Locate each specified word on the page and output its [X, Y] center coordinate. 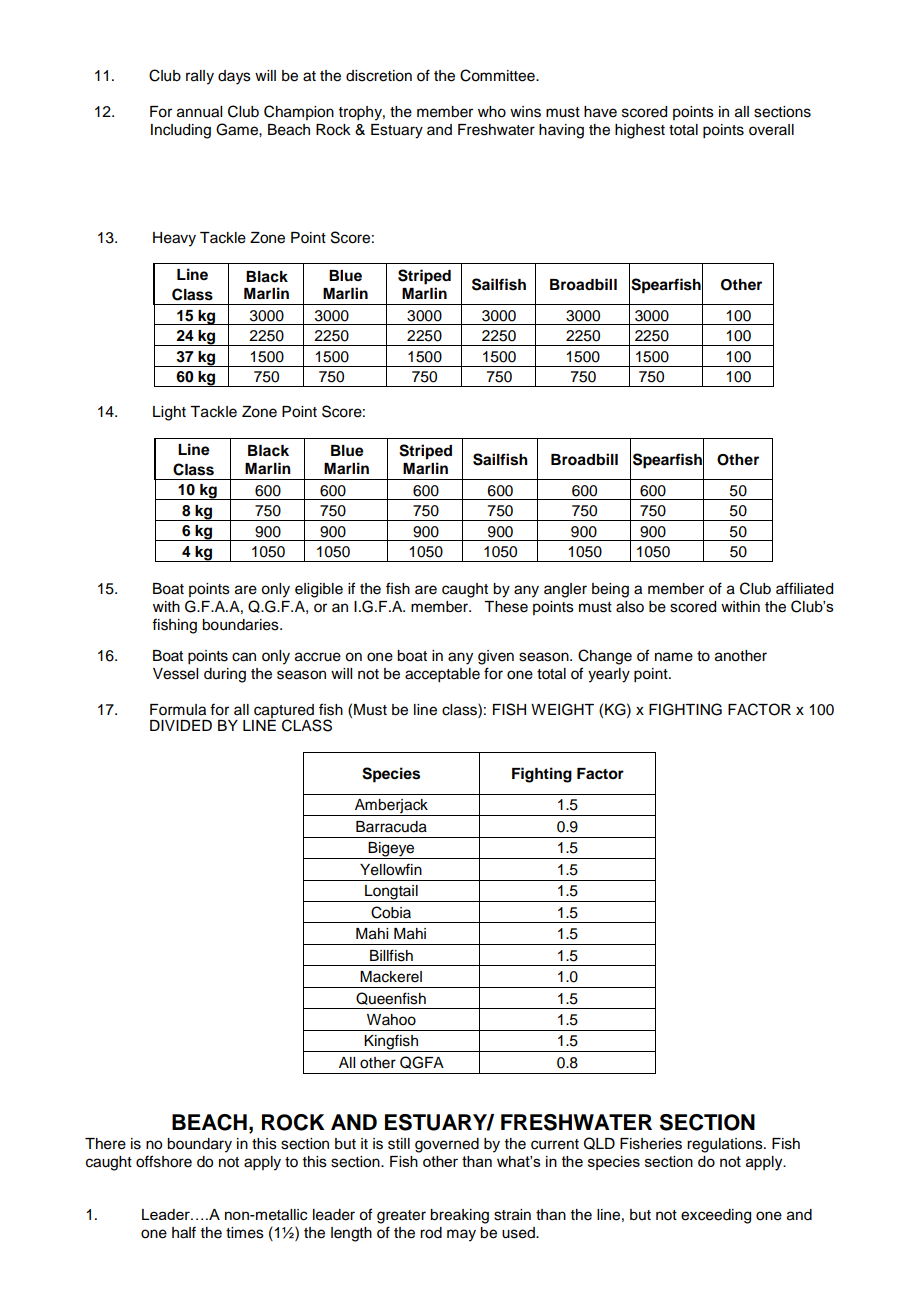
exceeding [716, 1216]
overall [771, 130]
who [492, 112]
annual [199, 112]
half [184, 1232]
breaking [459, 1216]
